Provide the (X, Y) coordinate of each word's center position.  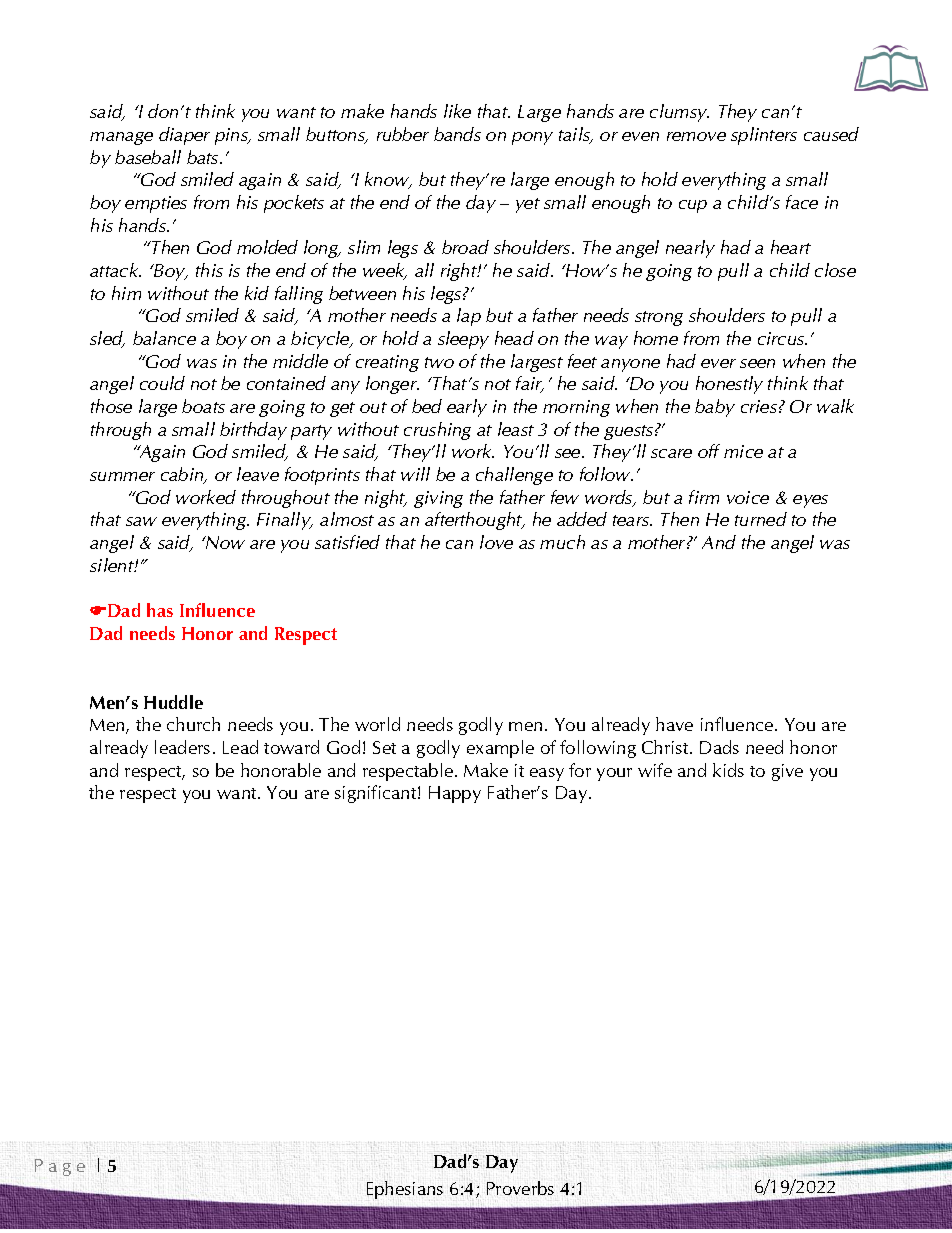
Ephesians (405, 1190)
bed (427, 406)
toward (291, 747)
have (674, 724)
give (787, 772)
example (500, 749)
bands (457, 134)
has (160, 610)
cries (759, 406)
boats (203, 406)
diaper (184, 136)
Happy (455, 794)
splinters (764, 136)
